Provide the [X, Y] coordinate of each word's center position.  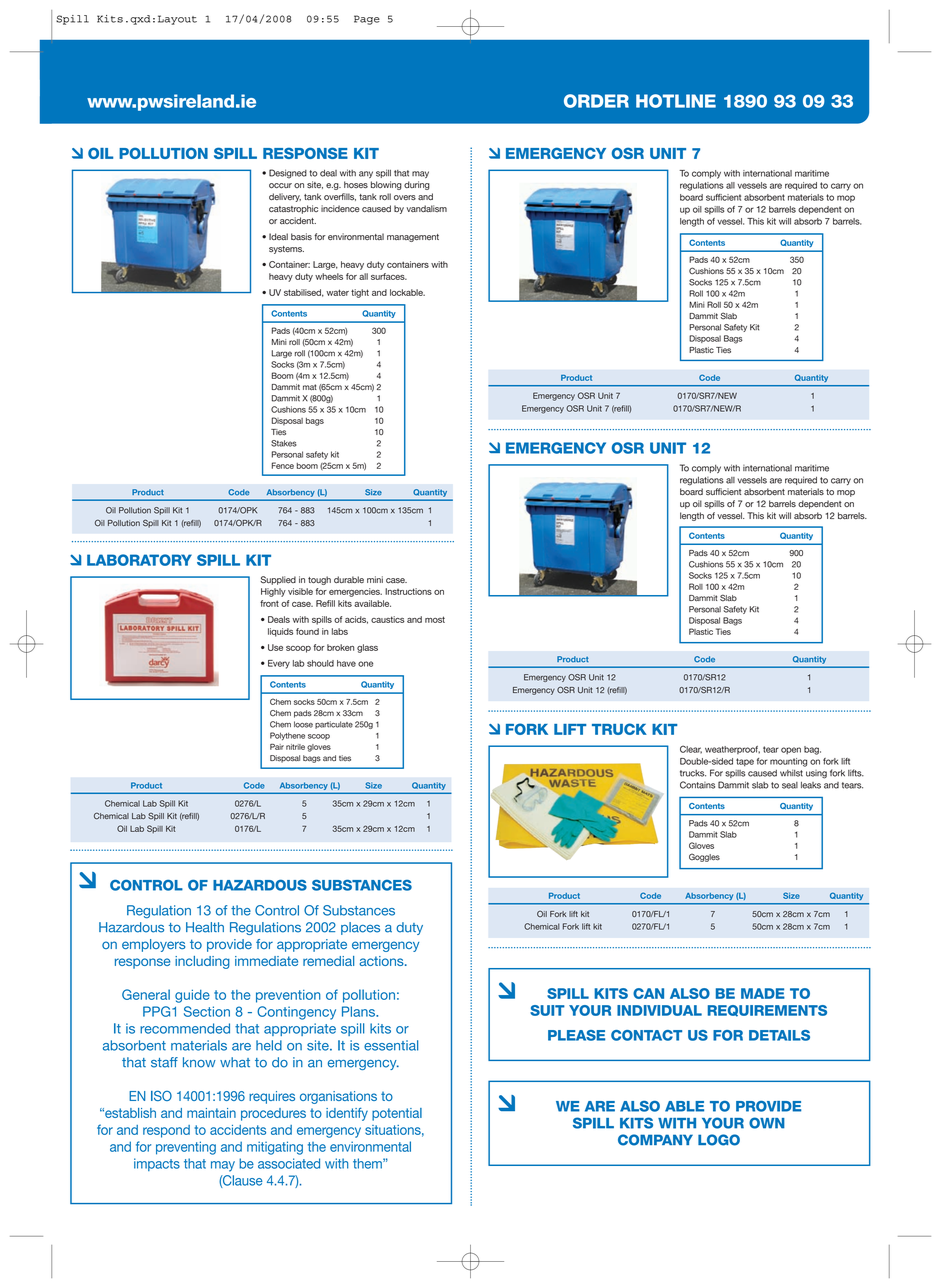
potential [397, 1114]
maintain [211, 1113]
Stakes [284, 443]
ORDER [596, 101]
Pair [277, 747]
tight [360, 293]
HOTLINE [676, 101]
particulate [334, 725]
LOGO [719, 1140]
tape [745, 762]
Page [367, 20]
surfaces [389, 276]
